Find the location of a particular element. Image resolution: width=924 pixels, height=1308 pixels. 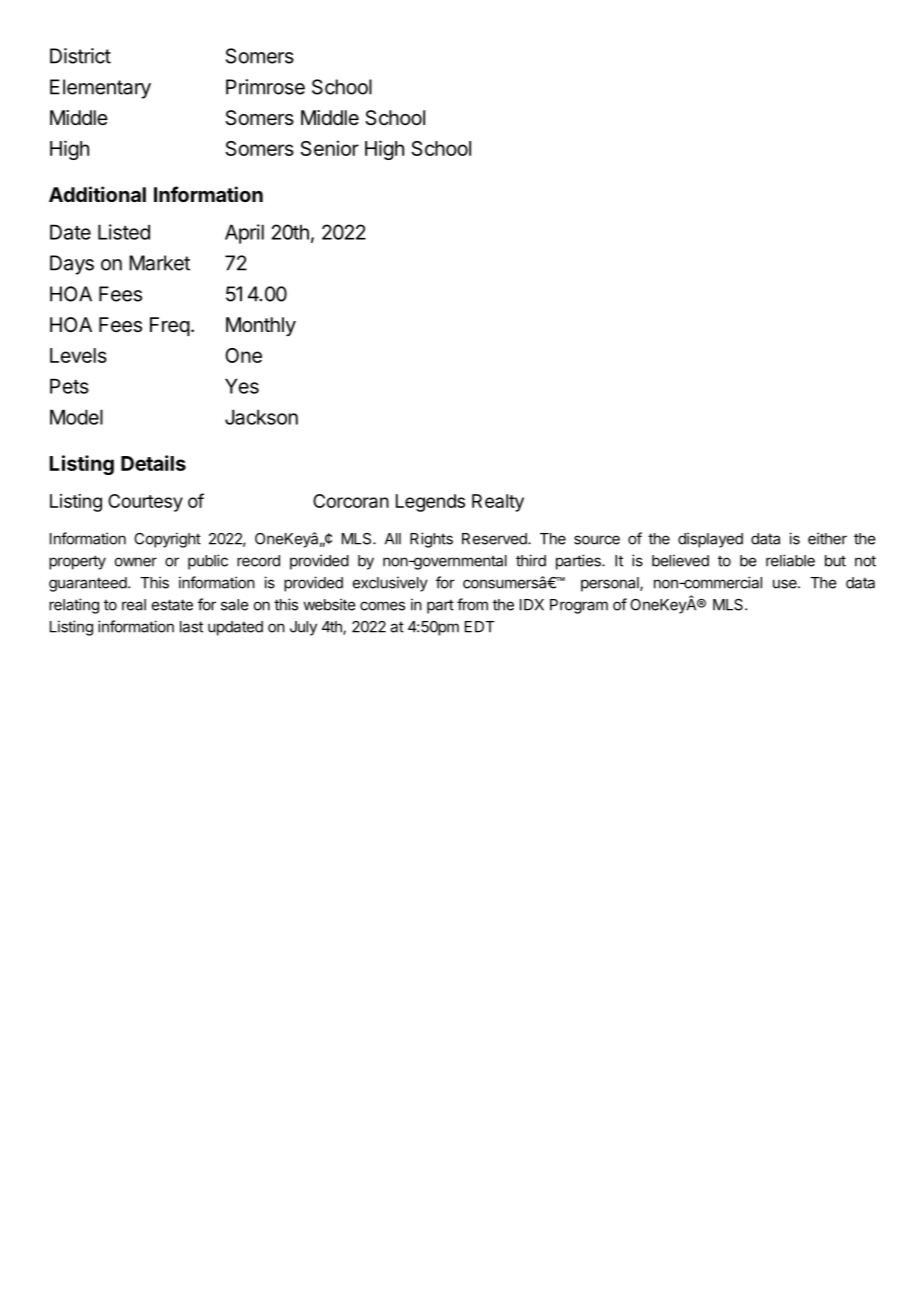

use is located at coordinates (786, 584).
